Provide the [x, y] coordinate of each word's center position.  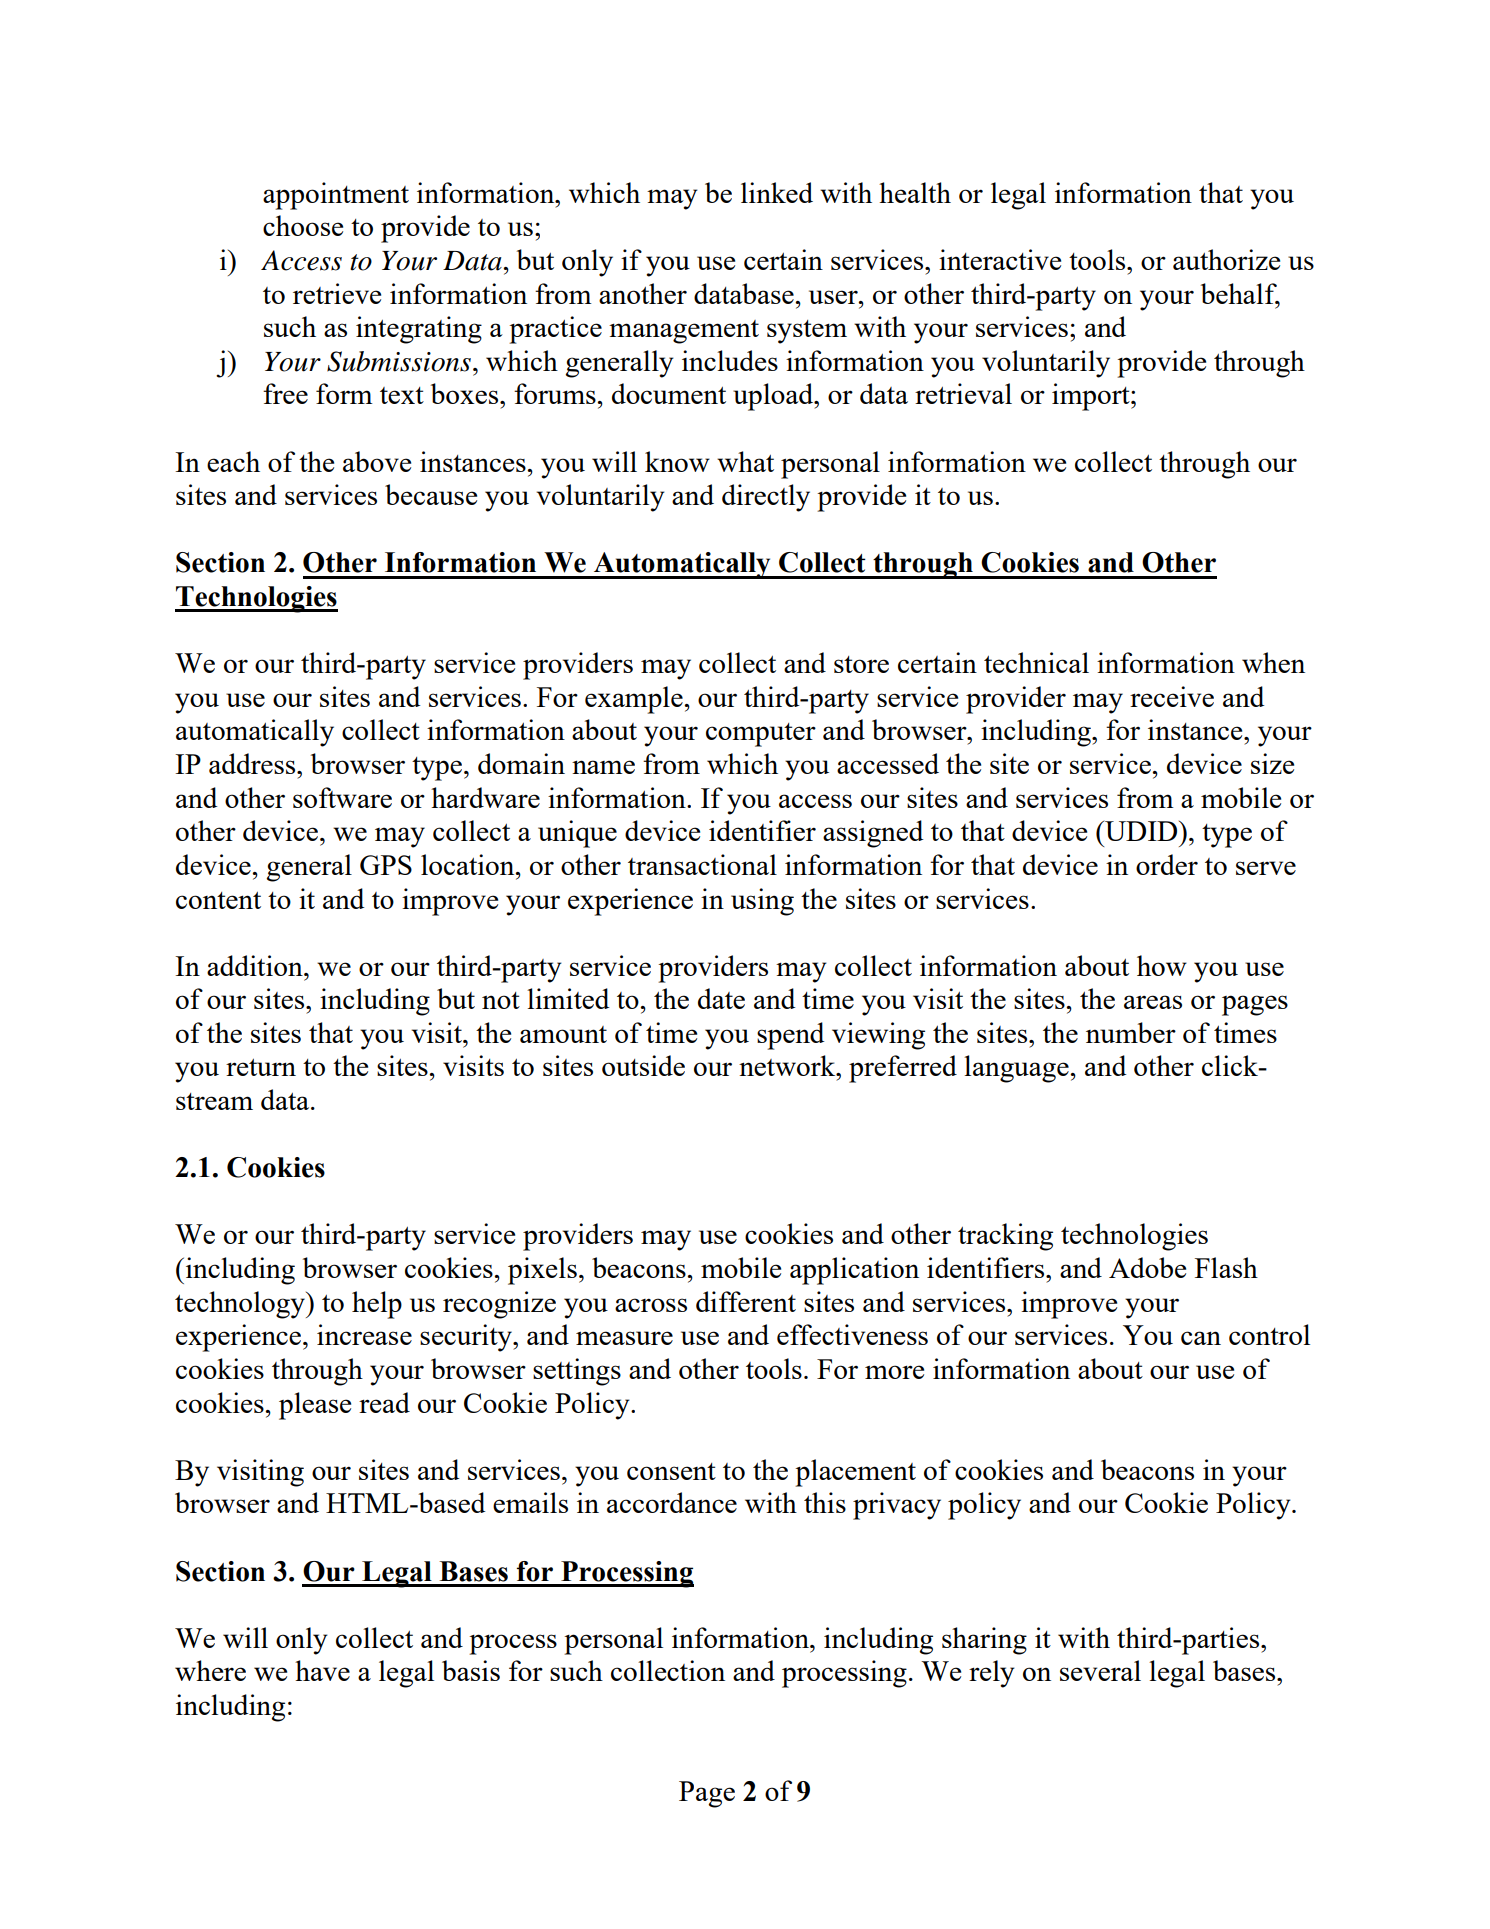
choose [303, 225]
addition [256, 965]
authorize [1226, 259]
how [1162, 965]
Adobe [1147, 1267]
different [746, 1301]
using [762, 902]
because [431, 494]
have [322, 1670]
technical [1036, 662]
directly [766, 498]
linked [777, 192]
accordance [672, 1502]
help [377, 1305]
